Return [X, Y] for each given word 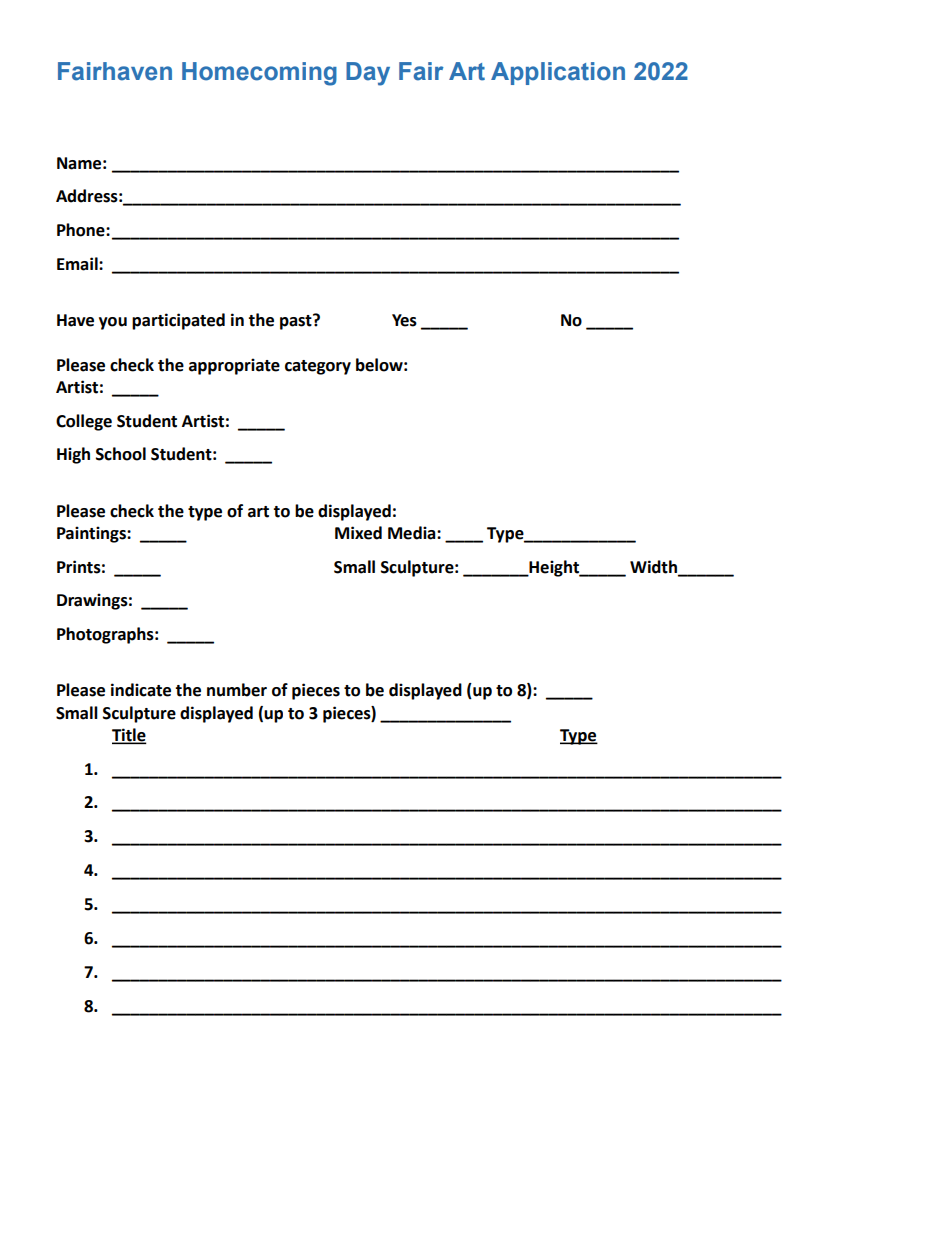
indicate [141, 690]
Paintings [92, 534]
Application [558, 73]
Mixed [358, 533]
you [113, 323]
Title [129, 735]
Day [368, 74]
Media [413, 533]
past [297, 322]
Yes [404, 320]
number [237, 690]
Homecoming [259, 74]
